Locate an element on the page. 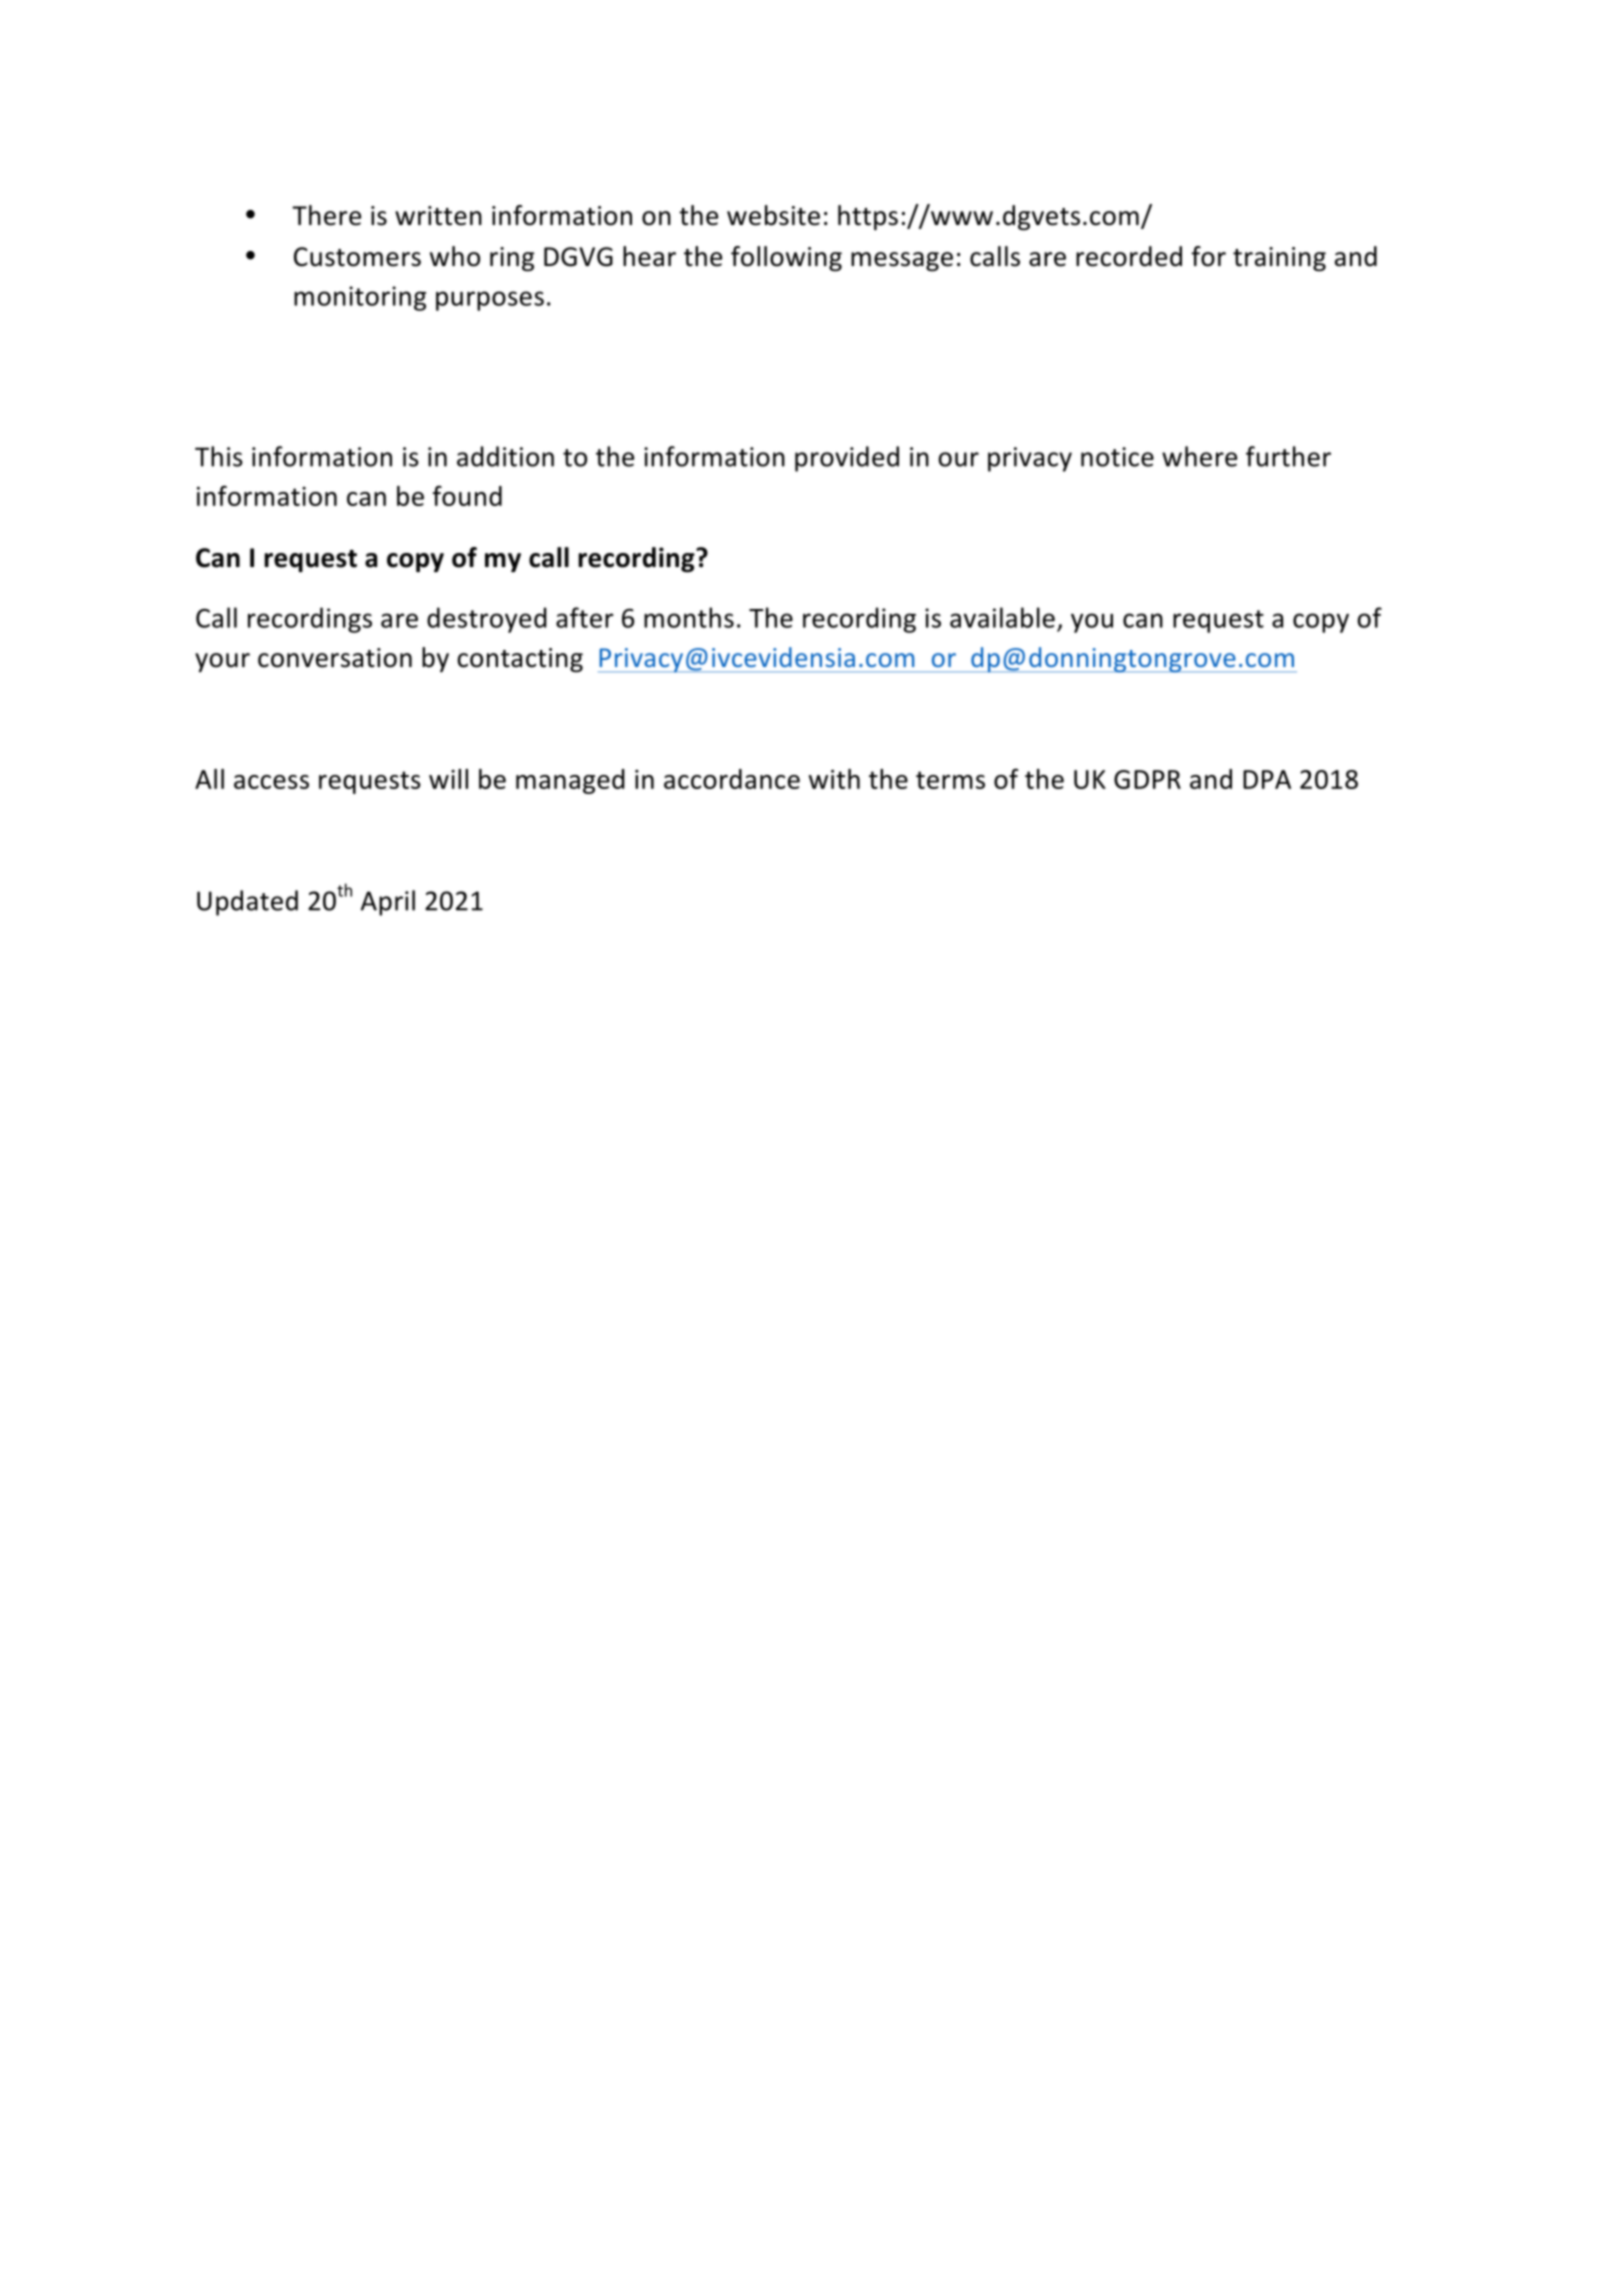 The image size is (1612, 2281). provided is located at coordinates (847, 459).
